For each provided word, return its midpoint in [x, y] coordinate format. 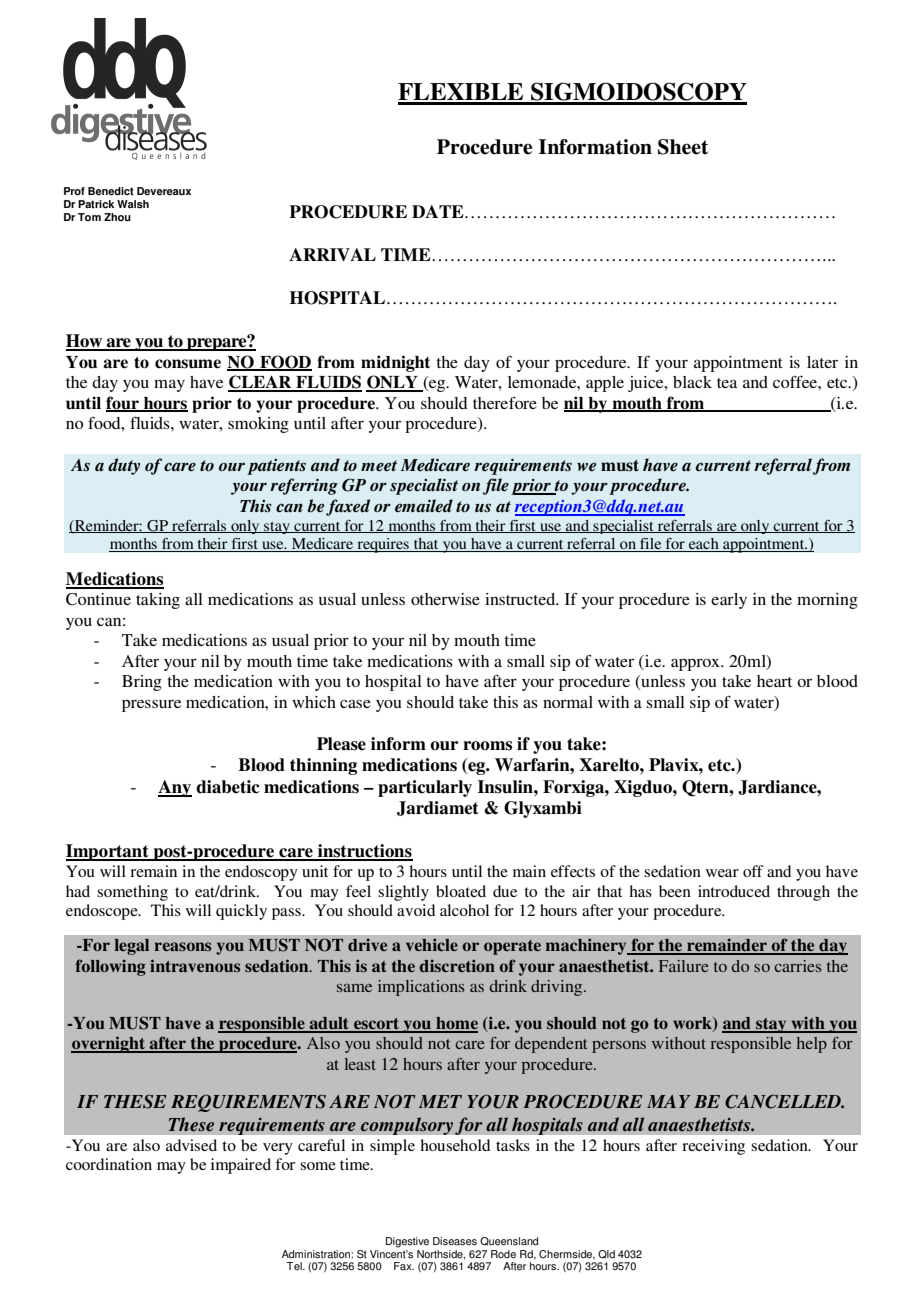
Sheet [683, 147]
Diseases [455, 1241]
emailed [424, 506]
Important [108, 852]
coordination [109, 1164]
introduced [734, 891]
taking [158, 601]
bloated [461, 891]
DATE [439, 211]
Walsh [133, 204]
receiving [713, 1147]
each [704, 545]
